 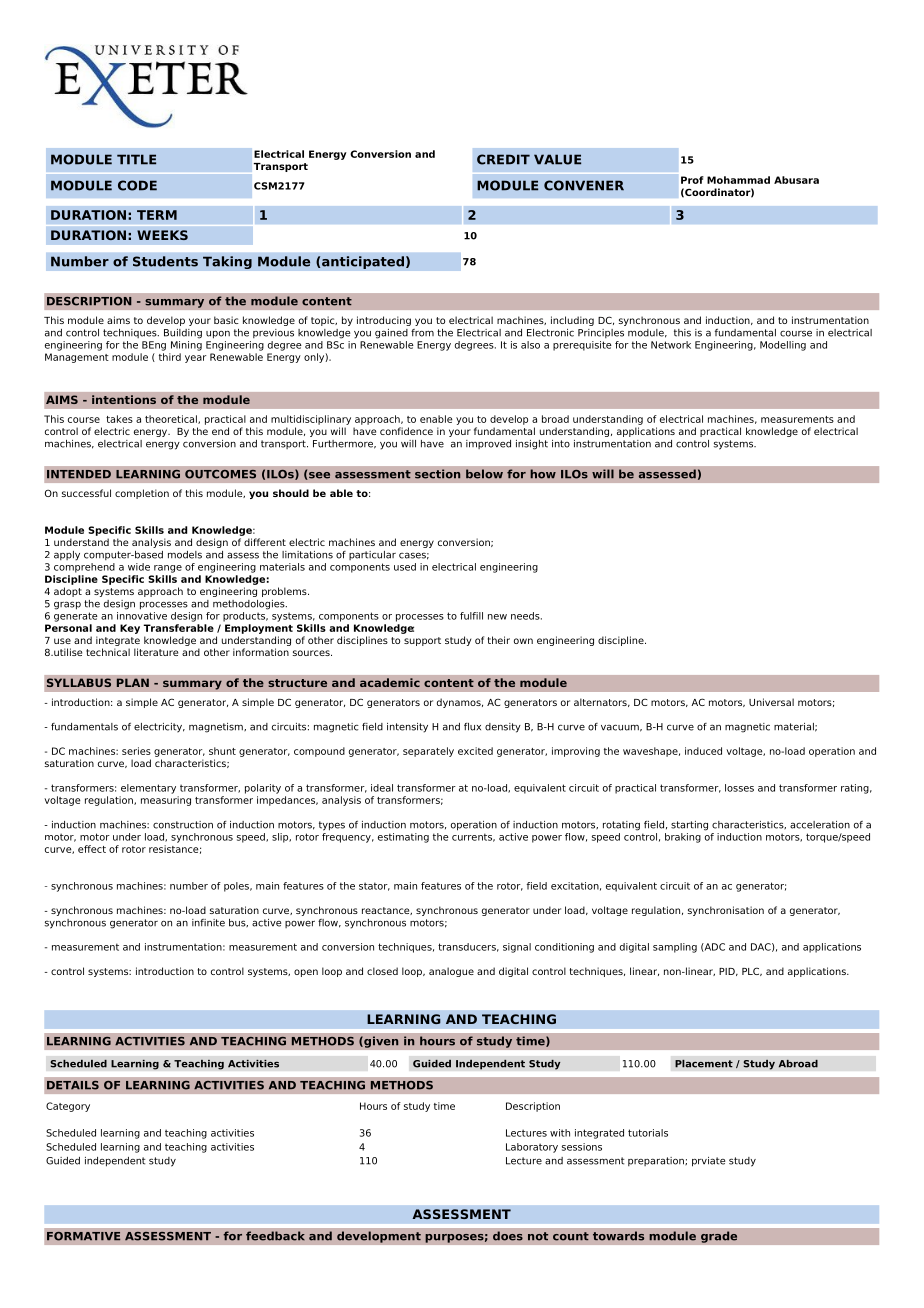 What do you see at coordinates (124, 399) in the screenshot?
I see `intentions` at bounding box center [124, 399].
